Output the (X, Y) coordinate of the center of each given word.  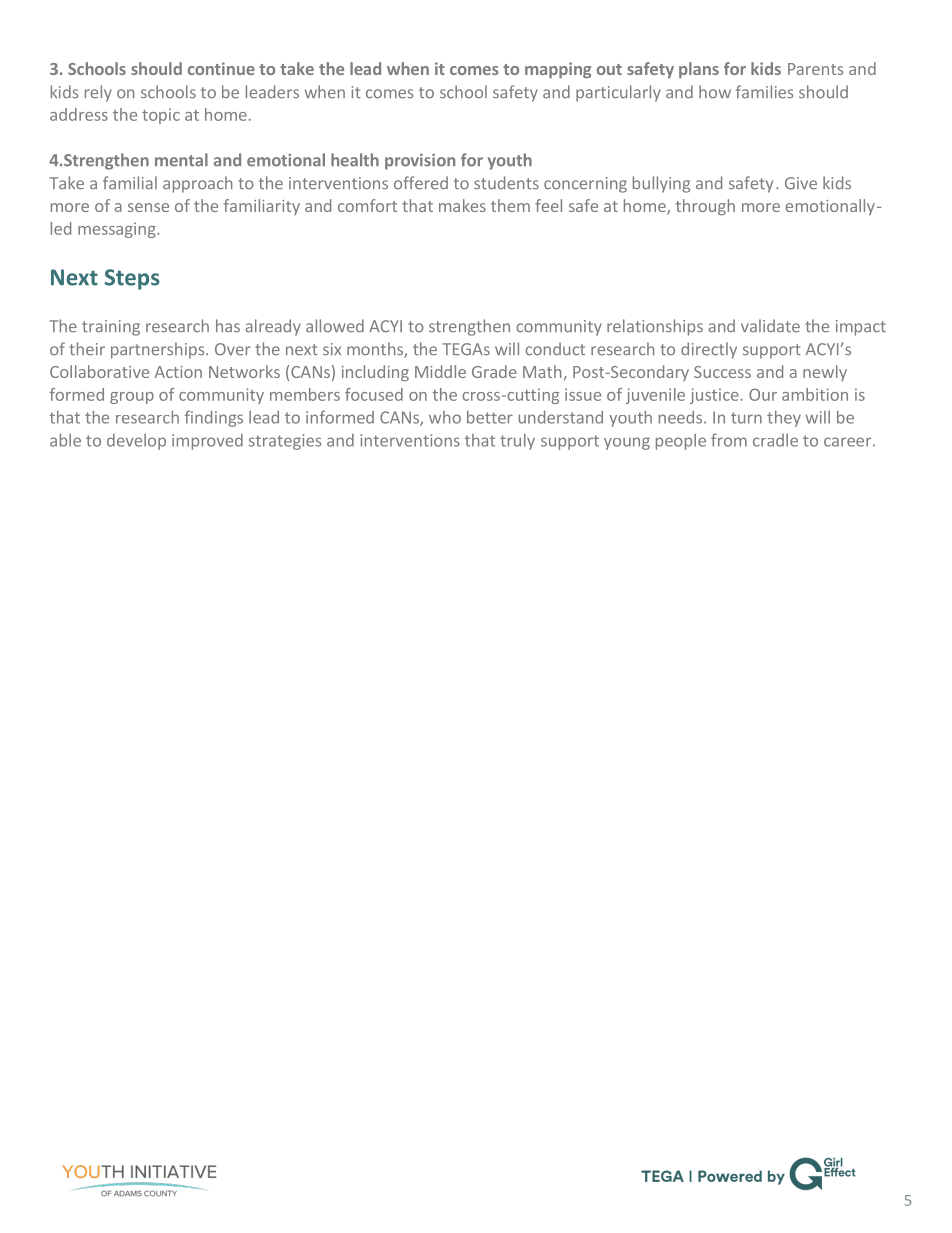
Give (801, 183)
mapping (558, 70)
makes (462, 205)
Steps (132, 279)
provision (420, 162)
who (445, 417)
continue (221, 68)
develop (136, 442)
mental (181, 160)
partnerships (159, 350)
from (729, 440)
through (705, 207)
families (764, 92)
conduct (555, 349)
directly (709, 350)
